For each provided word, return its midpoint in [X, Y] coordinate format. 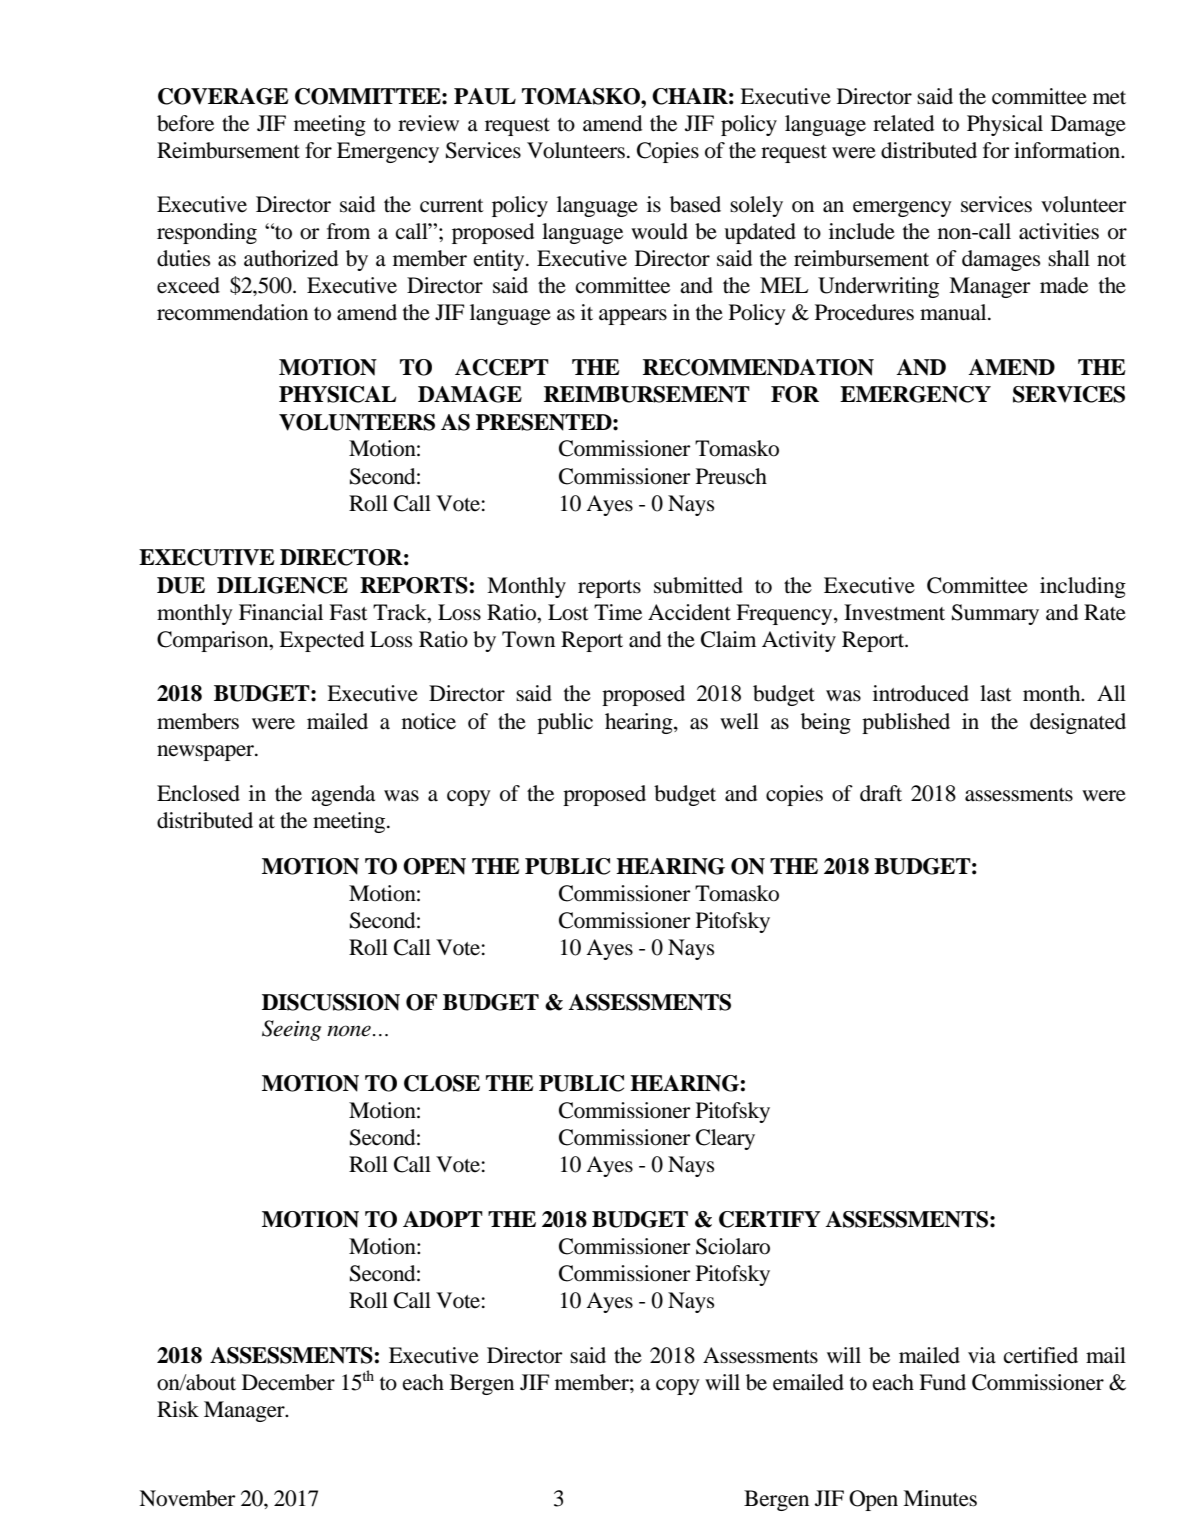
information [1068, 150]
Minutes [940, 1498]
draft [881, 793]
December [288, 1382]
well [739, 721]
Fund [942, 1382]
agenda [343, 795]
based [695, 204]
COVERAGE [223, 96]
